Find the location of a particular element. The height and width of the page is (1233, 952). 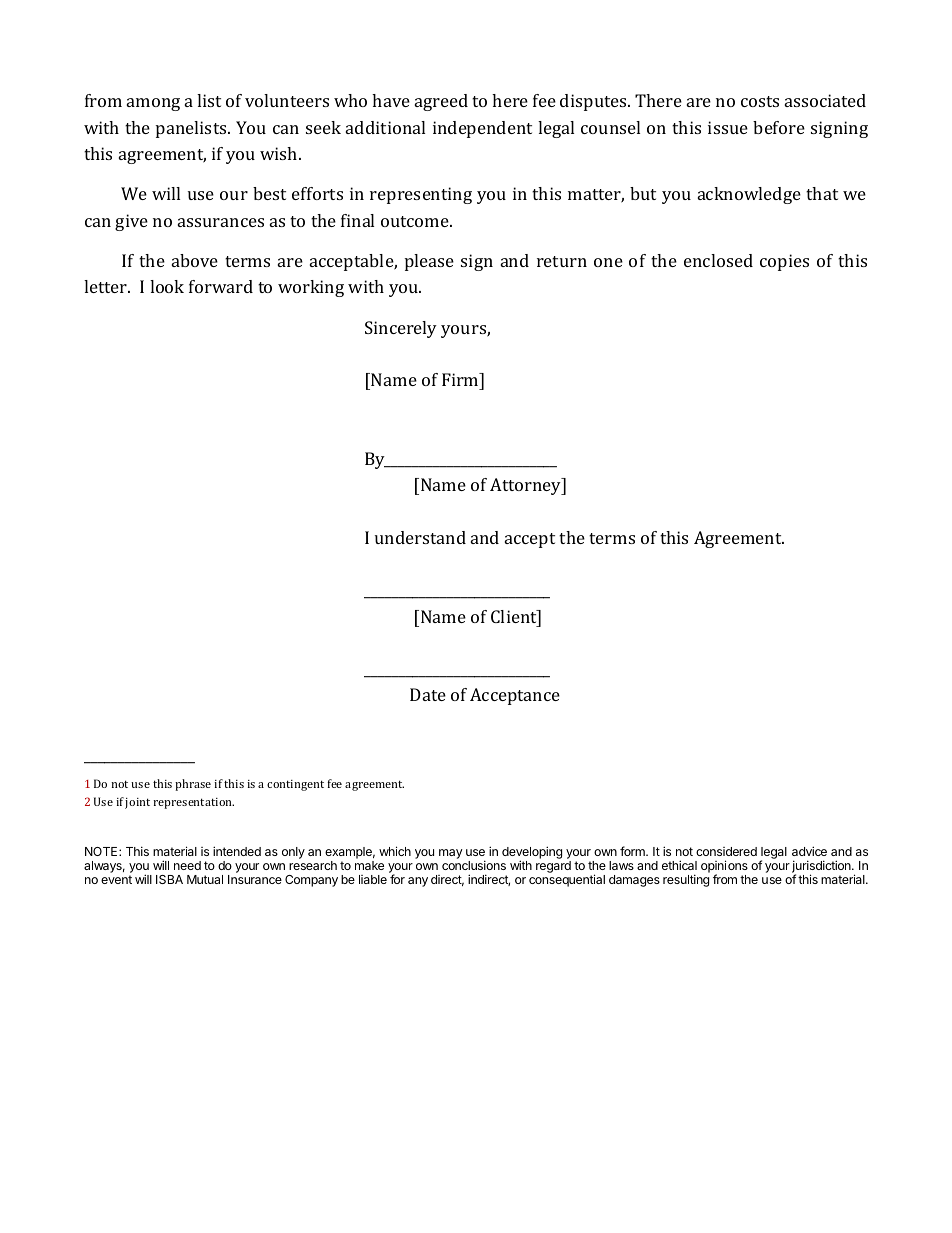

among is located at coordinates (153, 104).
